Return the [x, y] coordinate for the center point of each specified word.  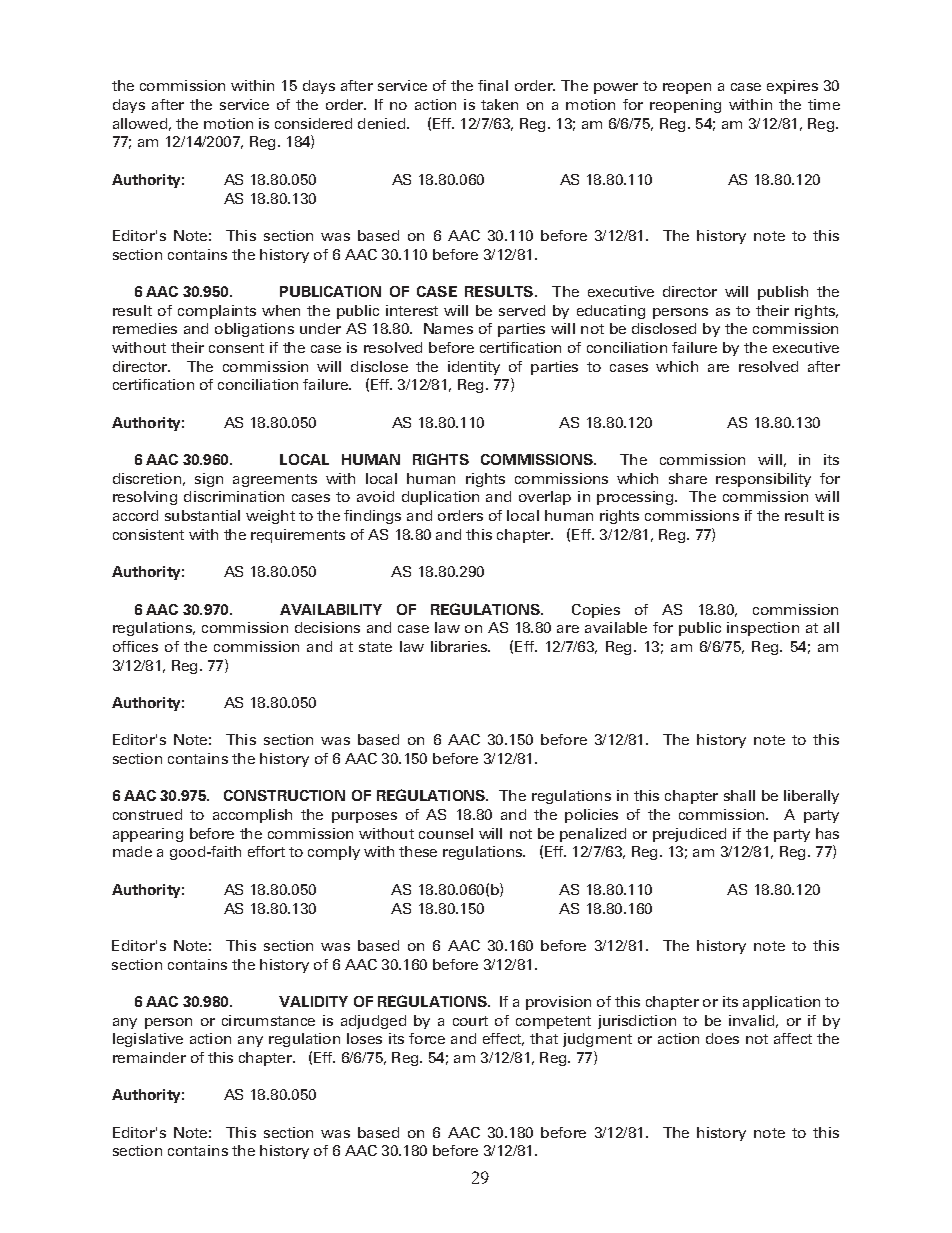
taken [499, 104]
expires [792, 87]
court [470, 1021]
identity [474, 368]
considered [313, 123]
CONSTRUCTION [284, 795]
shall [739, 795]
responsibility [763, 480]
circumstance [268, 1020]
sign [209, 480]
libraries [460, 646]
